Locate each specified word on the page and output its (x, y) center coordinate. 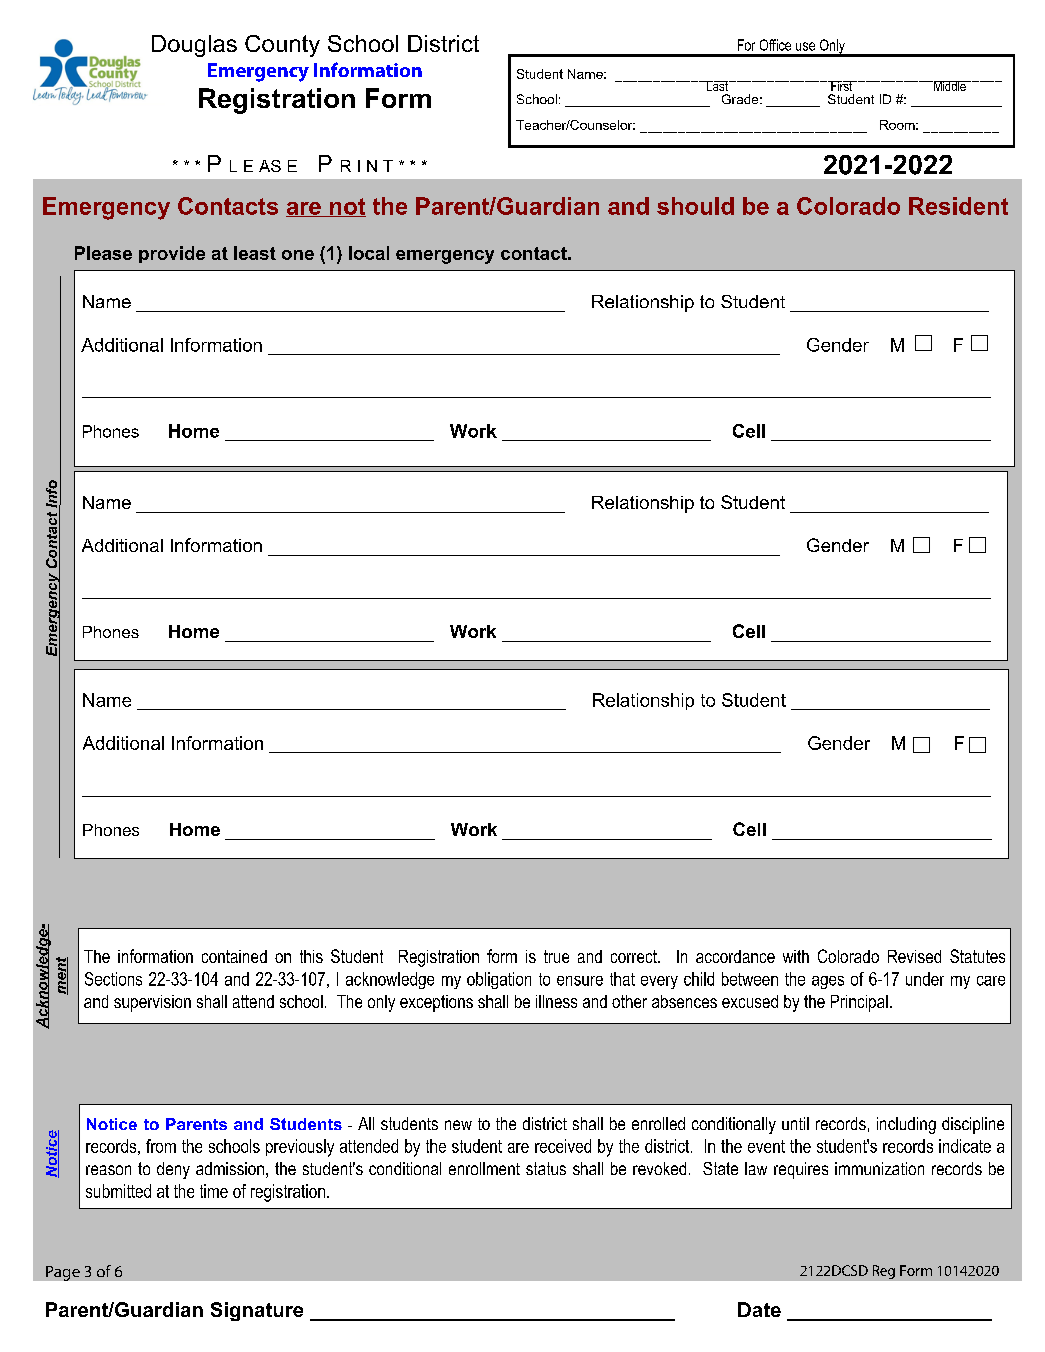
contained (234, 956)
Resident (958, 206)
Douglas (194, 46)
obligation (499, 980)
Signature (257, 1311)
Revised (914, 956)
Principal (859, 1003)
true (556, 956)
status (546, 1168)
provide (172, 254)
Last (717, 86)
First (842, 86)
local (369, 253)
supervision (152, 1003)
